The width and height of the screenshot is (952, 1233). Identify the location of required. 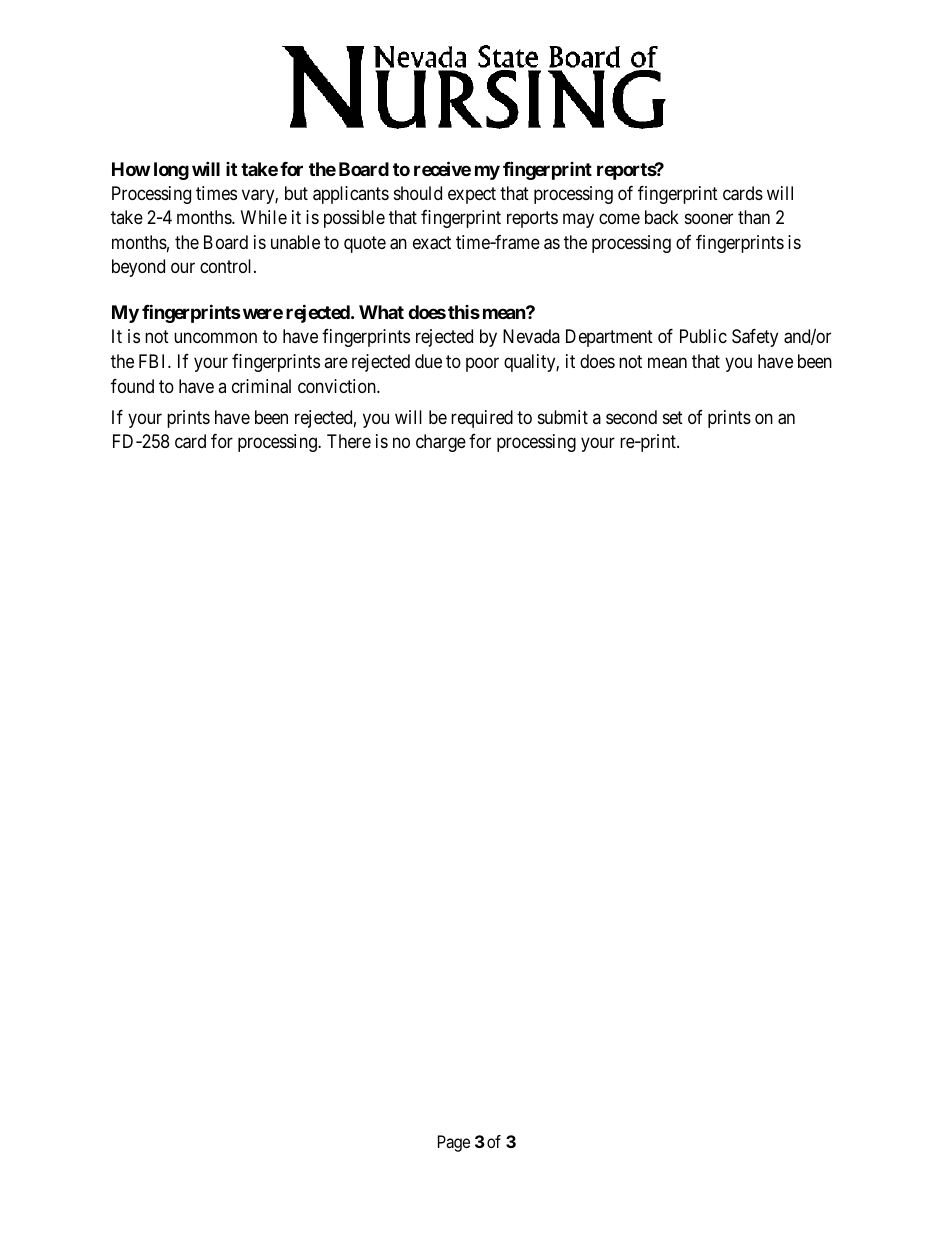
(482, 419).
